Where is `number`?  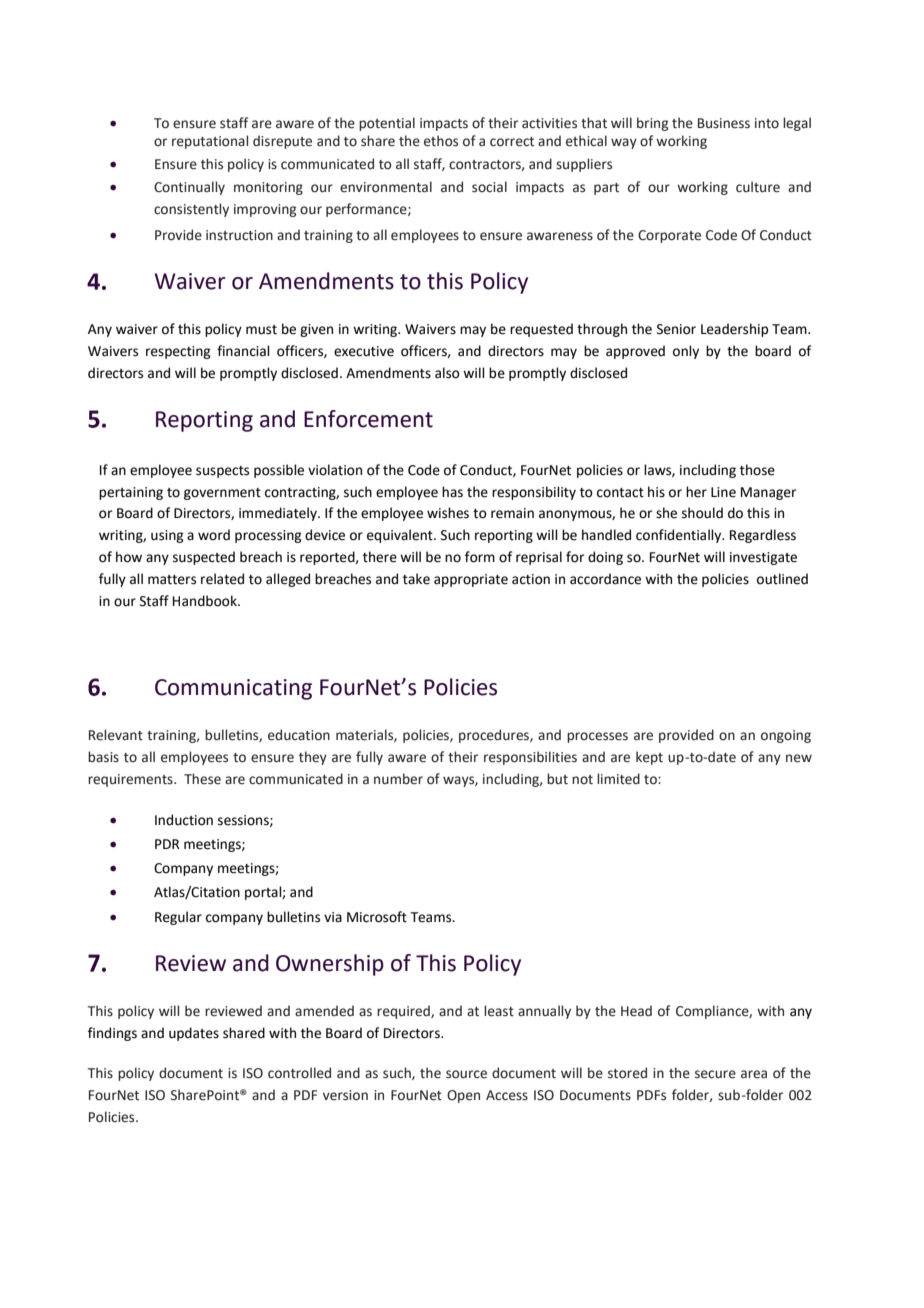 number is located at coordinates (398, 779).
